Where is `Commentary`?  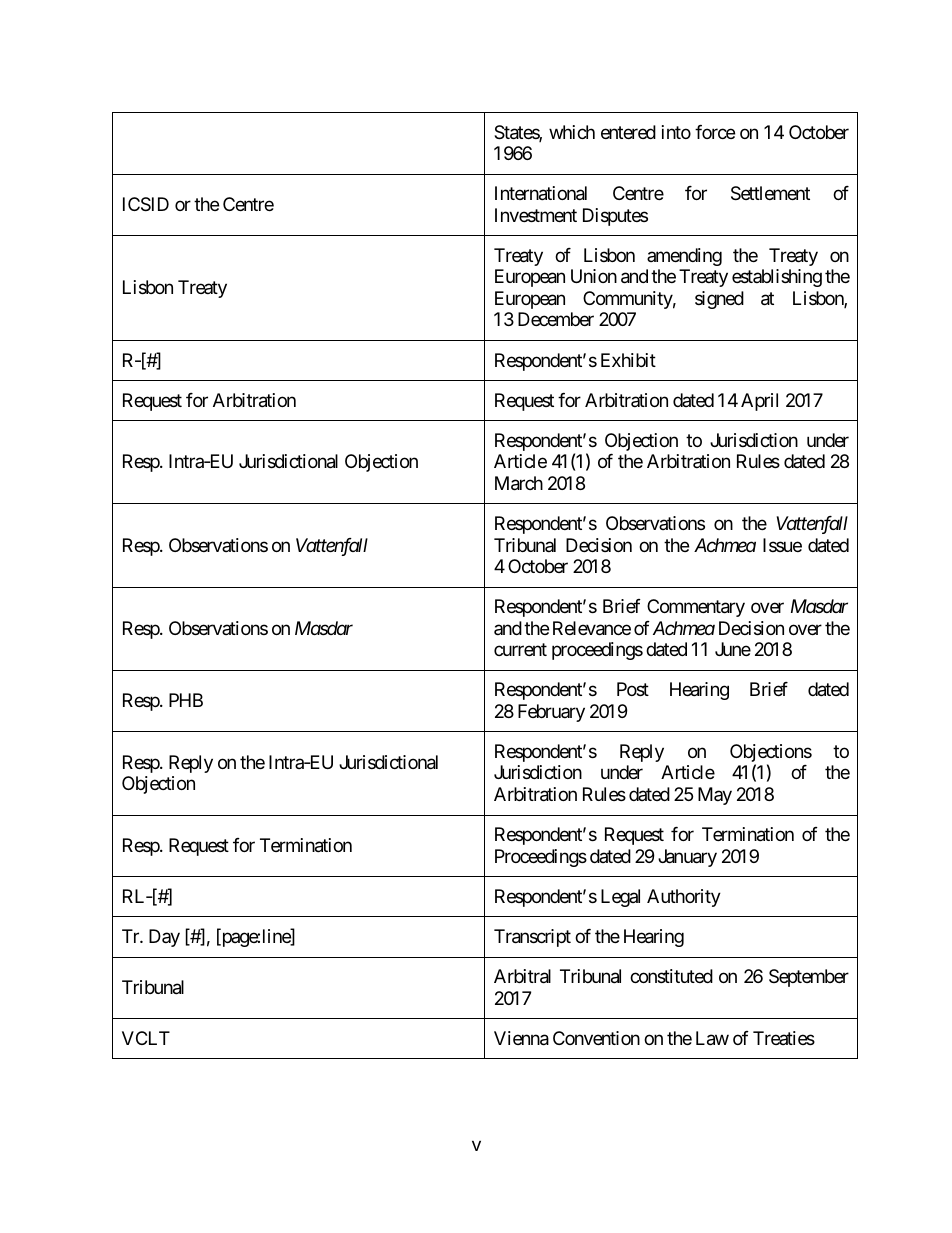
Commentary is located at coordinates (696, 608).
